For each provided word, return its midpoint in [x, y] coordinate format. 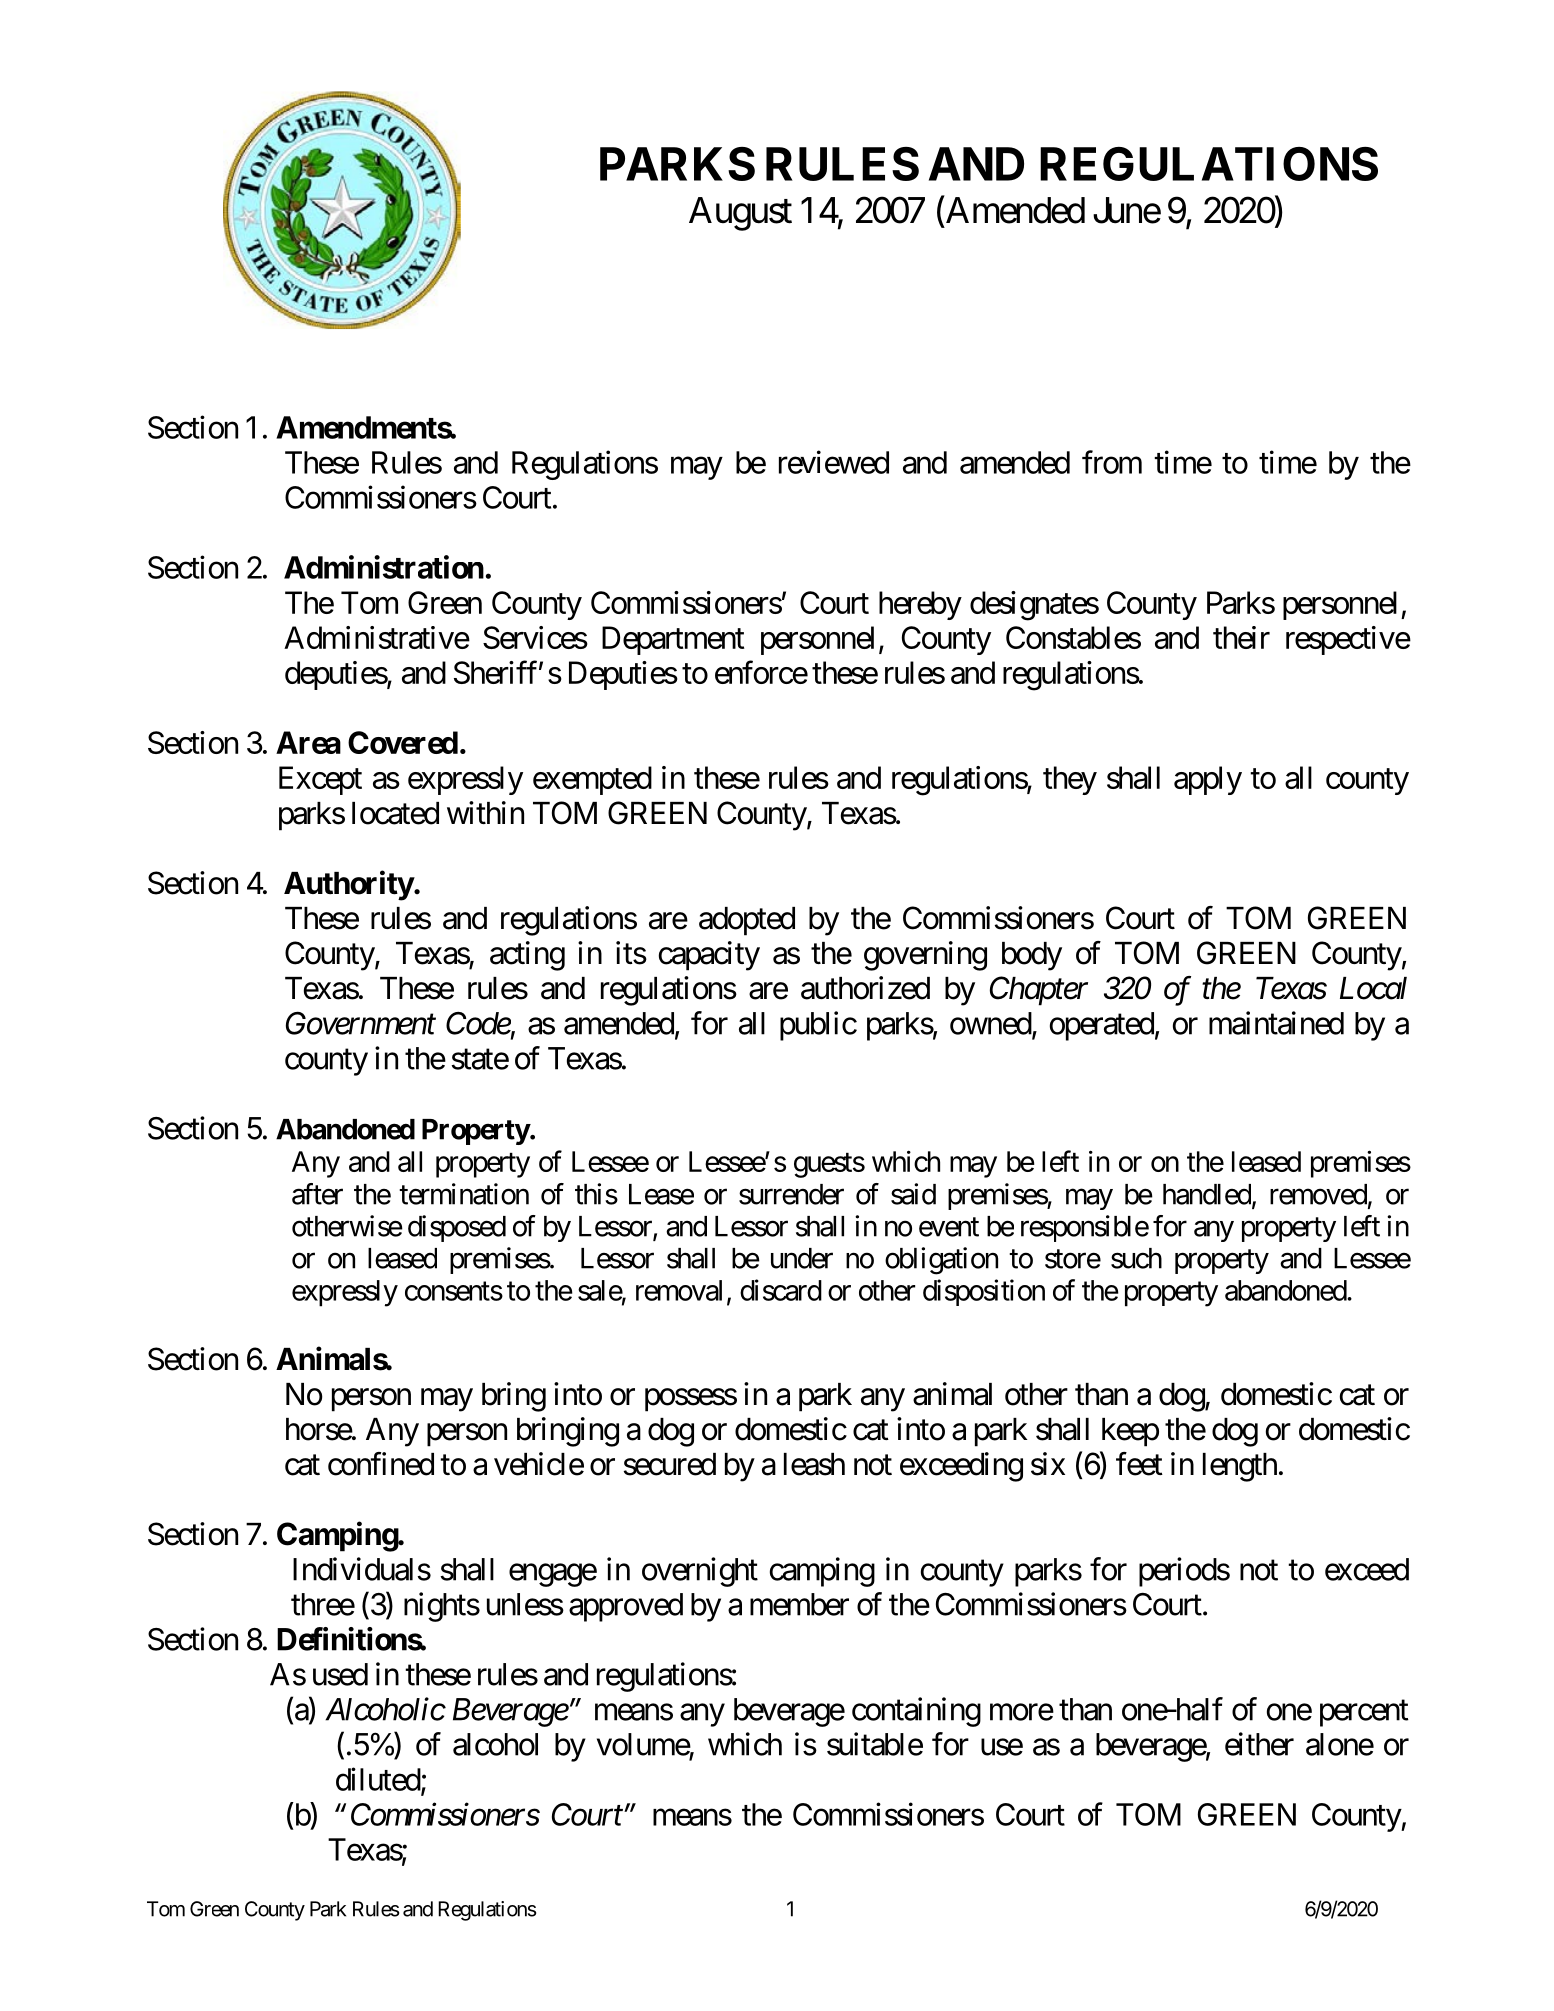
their [1241, 637]
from [1112, 462]
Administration [384, 567]
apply [1208, 780]
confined [381, 1464]
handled [1208, 1195]
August [740, 214]
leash [814, 1464]
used [340, 1674]
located [395, 813]
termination [464, 1194]
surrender [791, 1194]
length [1240, 1467]
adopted [747, 921]
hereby [920, 605]
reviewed [834, 462]
